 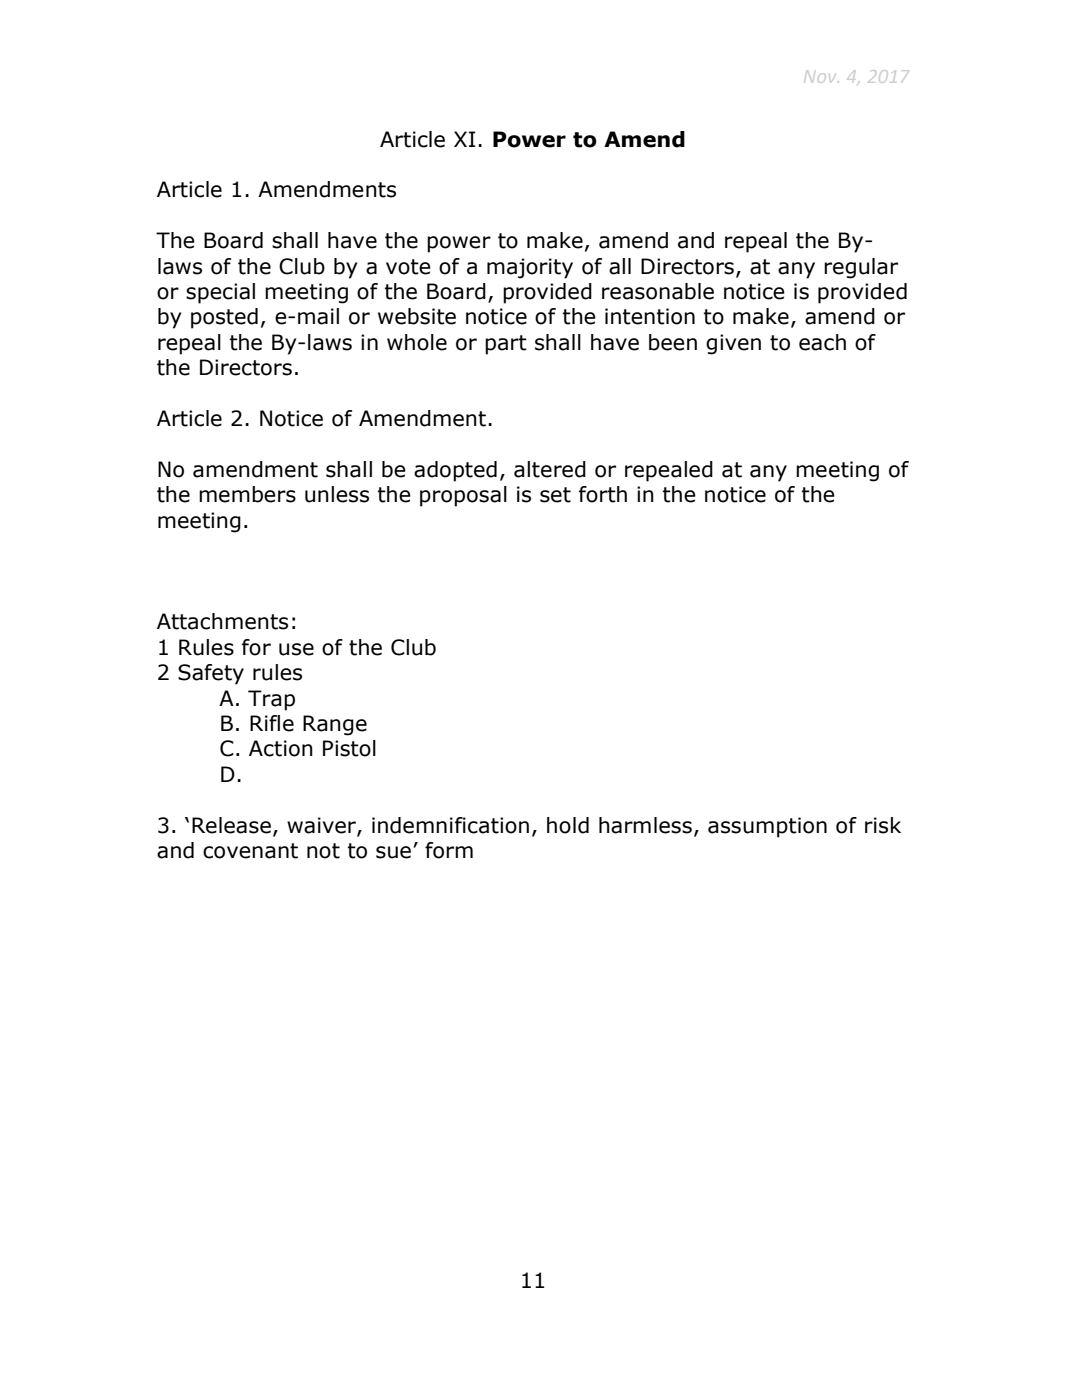 What do you see at coordinates (530, 268) in the document?
I see `majority` at bounding box center [530, 268].
